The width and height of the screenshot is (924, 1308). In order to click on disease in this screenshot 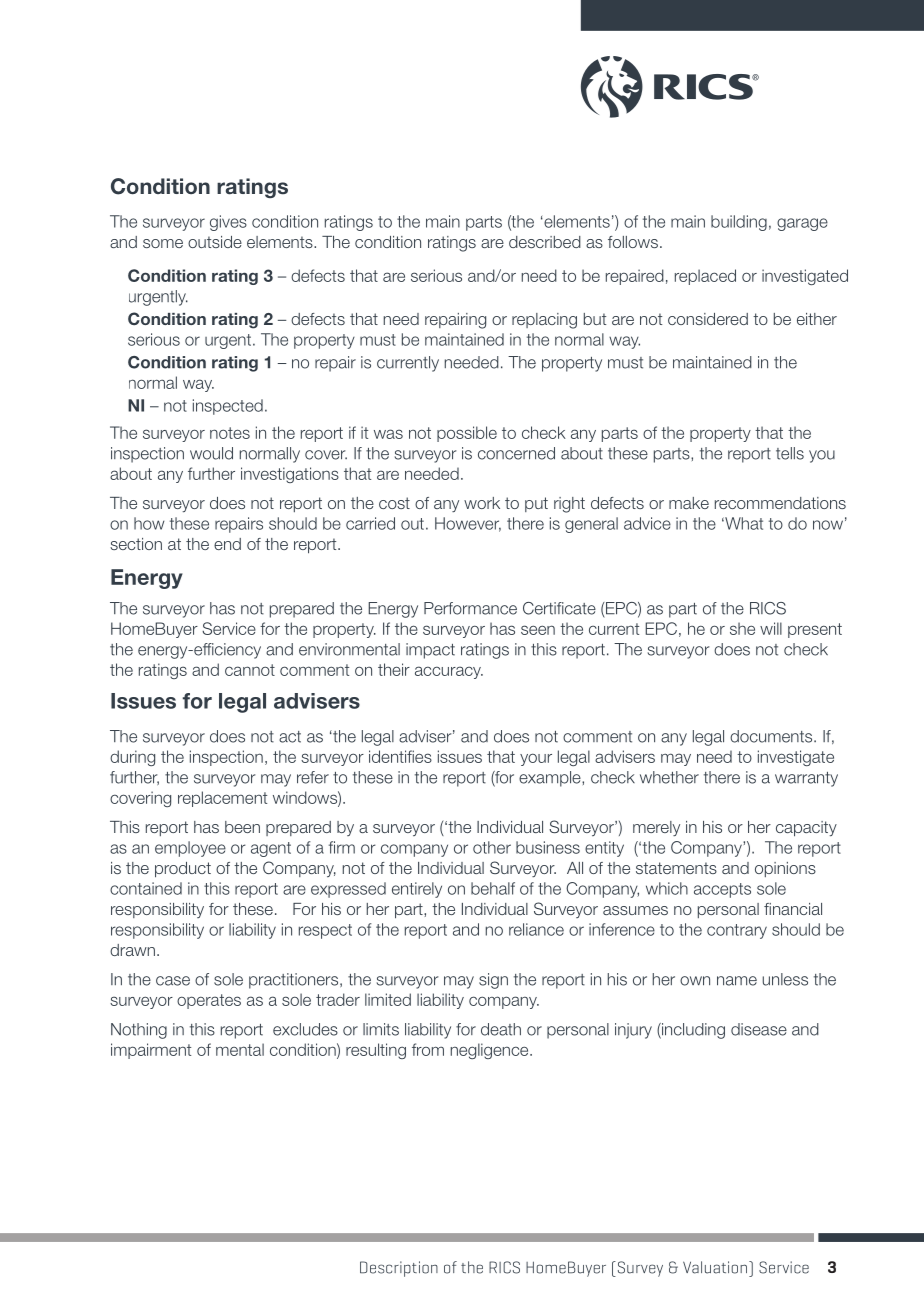, I will do `click(759, 1029)`.
